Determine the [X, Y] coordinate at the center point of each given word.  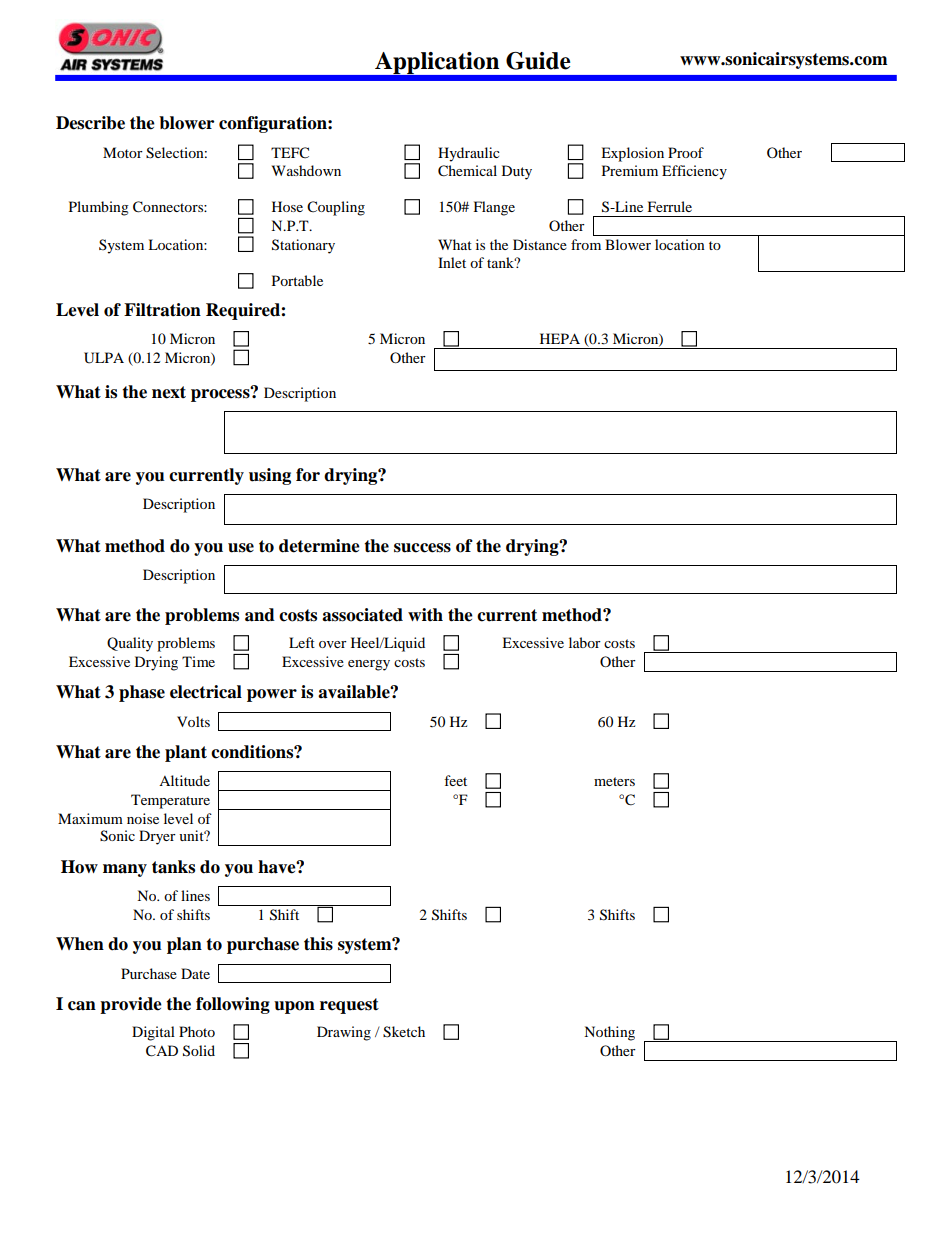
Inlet [452, 262]
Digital [153, 1033]
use [241, 548]
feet [455, 780]
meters [614, 781]
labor [585, 642]
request [349, 1006]
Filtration [162, 310]
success [422, 548]
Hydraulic [469, 154]
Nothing [609, 1033]
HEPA [560, 338]
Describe [90, 123]
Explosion [632, 154]
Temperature [170, 801]
